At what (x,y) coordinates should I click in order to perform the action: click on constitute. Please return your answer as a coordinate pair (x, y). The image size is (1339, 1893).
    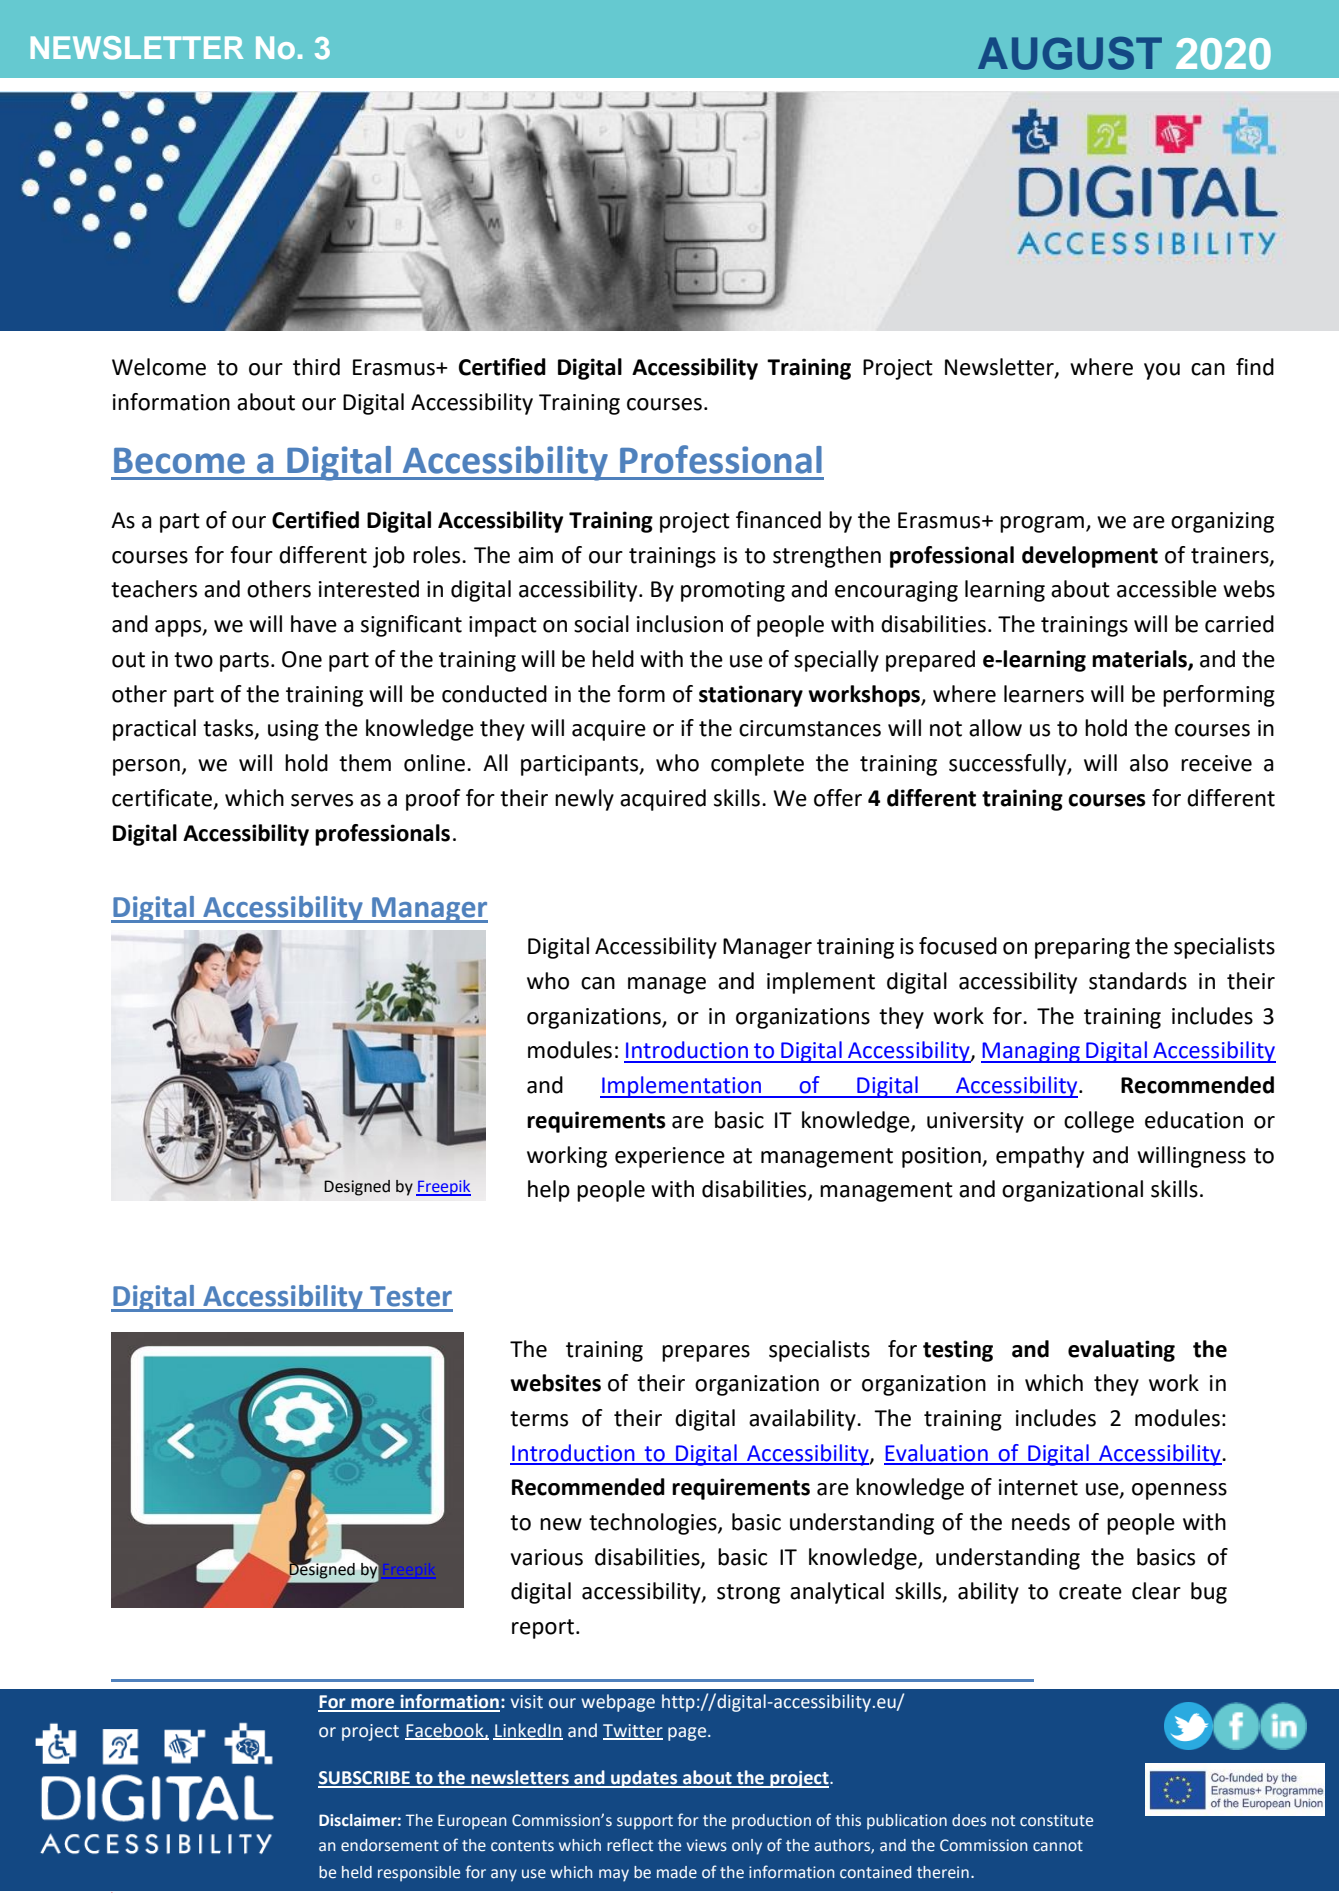
    Looking at the image, I should click on (1056, 1820).
